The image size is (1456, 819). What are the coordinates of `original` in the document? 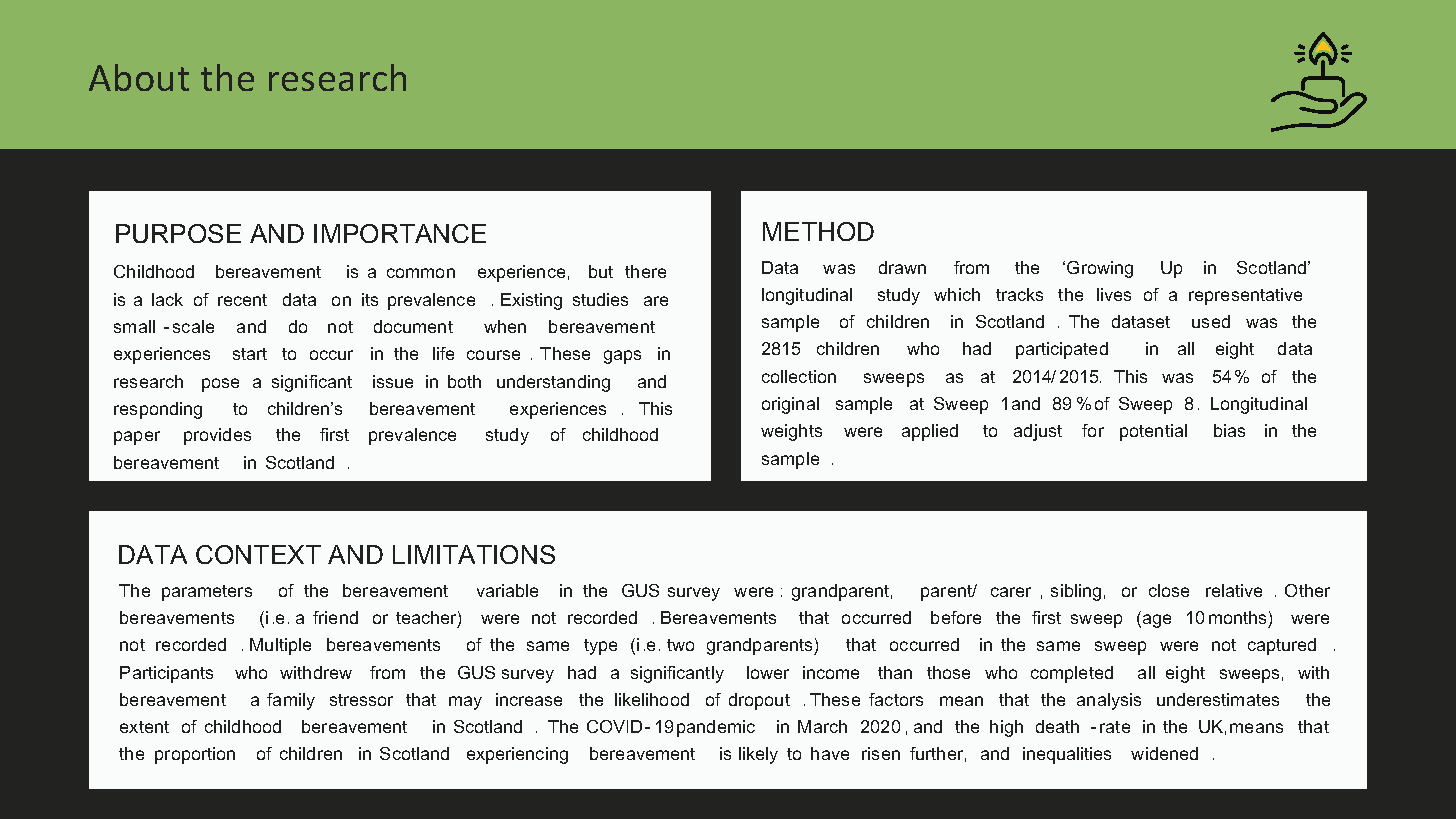 It's located at (790, 405).
